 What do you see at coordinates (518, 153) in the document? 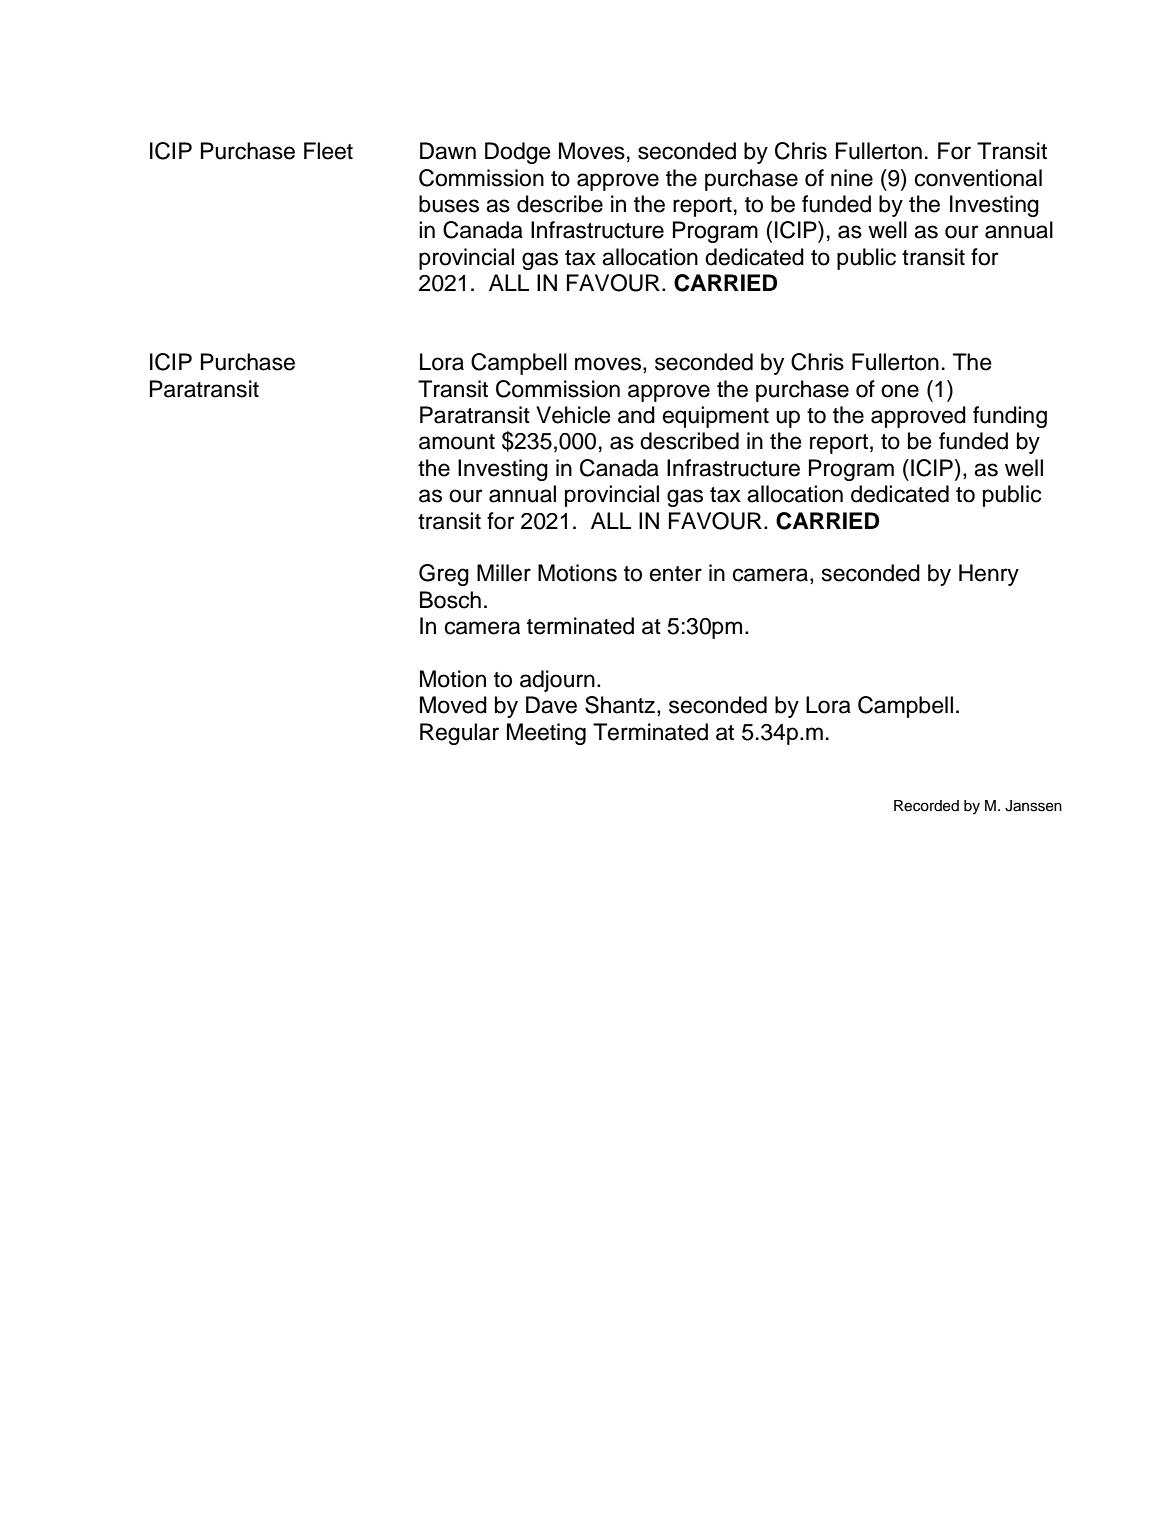
I see `Dodge` at bounding box center [518, 153].
